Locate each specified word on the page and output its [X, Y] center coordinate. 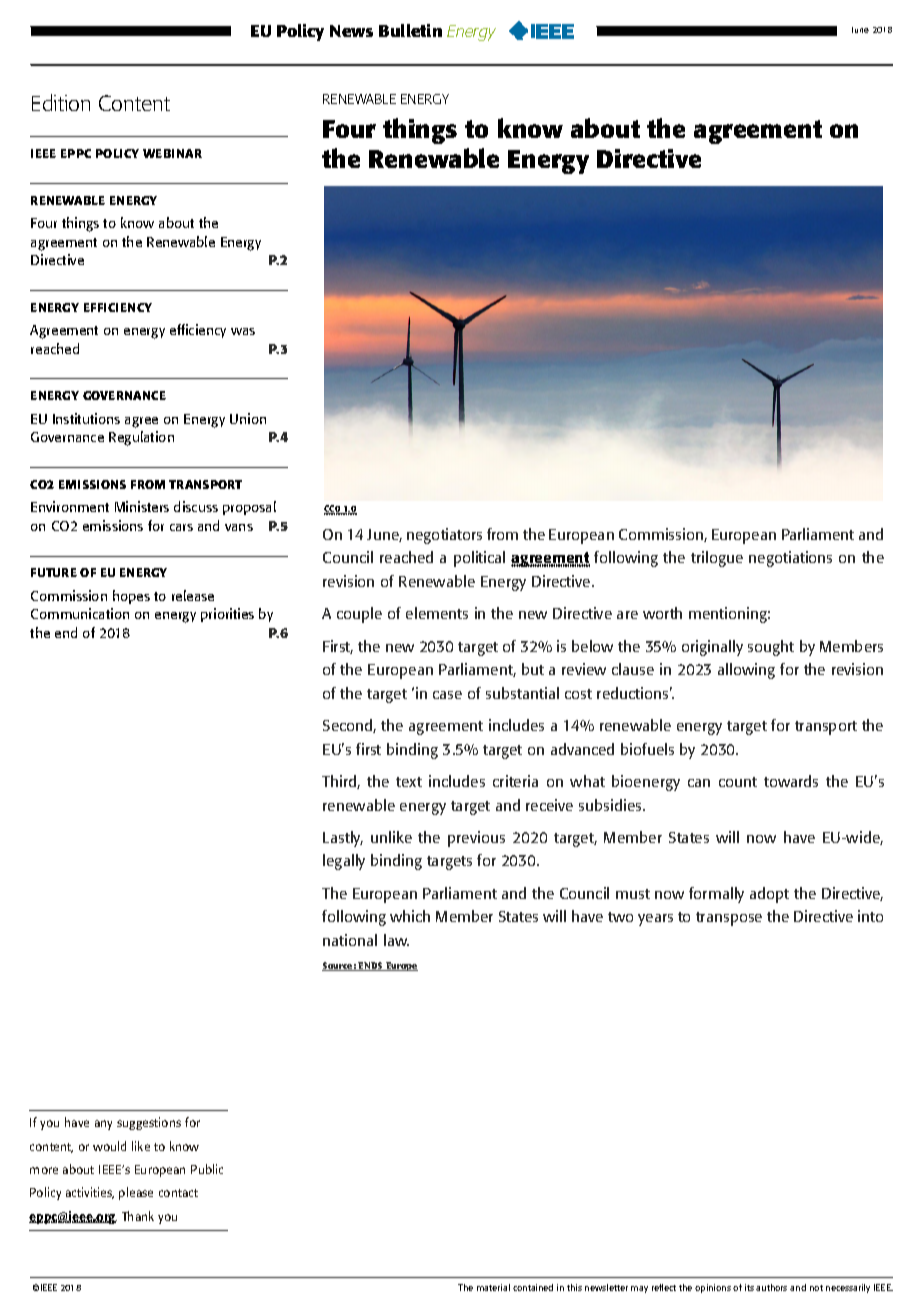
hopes [131, 597]
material [493, 1287]
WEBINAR [172, 153]
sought [771, 648]
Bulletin [410, 30]
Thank [138, 1216]
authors [771, 1287]
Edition [61, 102]
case [447, 695]
